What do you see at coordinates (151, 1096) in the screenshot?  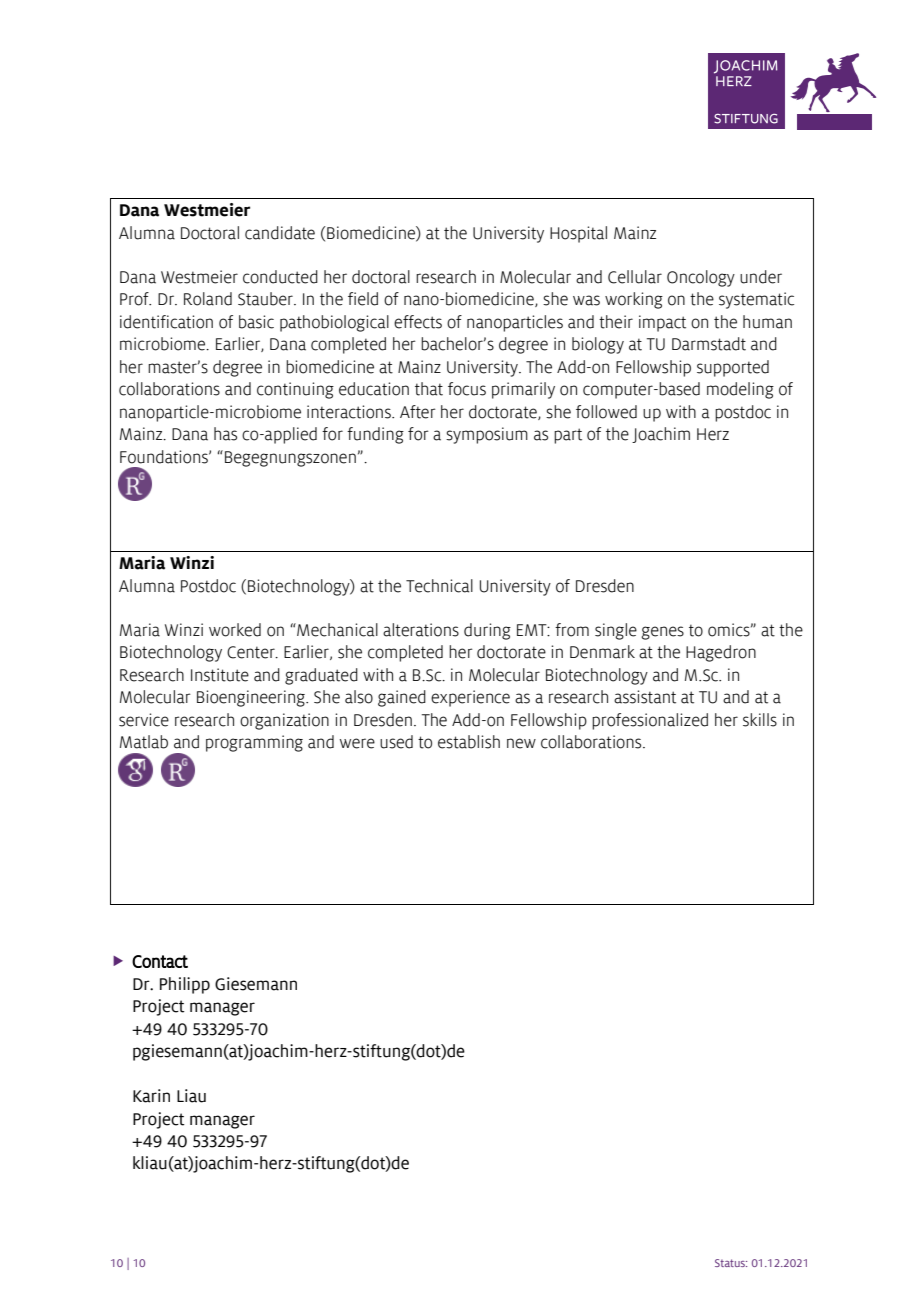 I see `Karin` at bounding box center [151, 1096].
